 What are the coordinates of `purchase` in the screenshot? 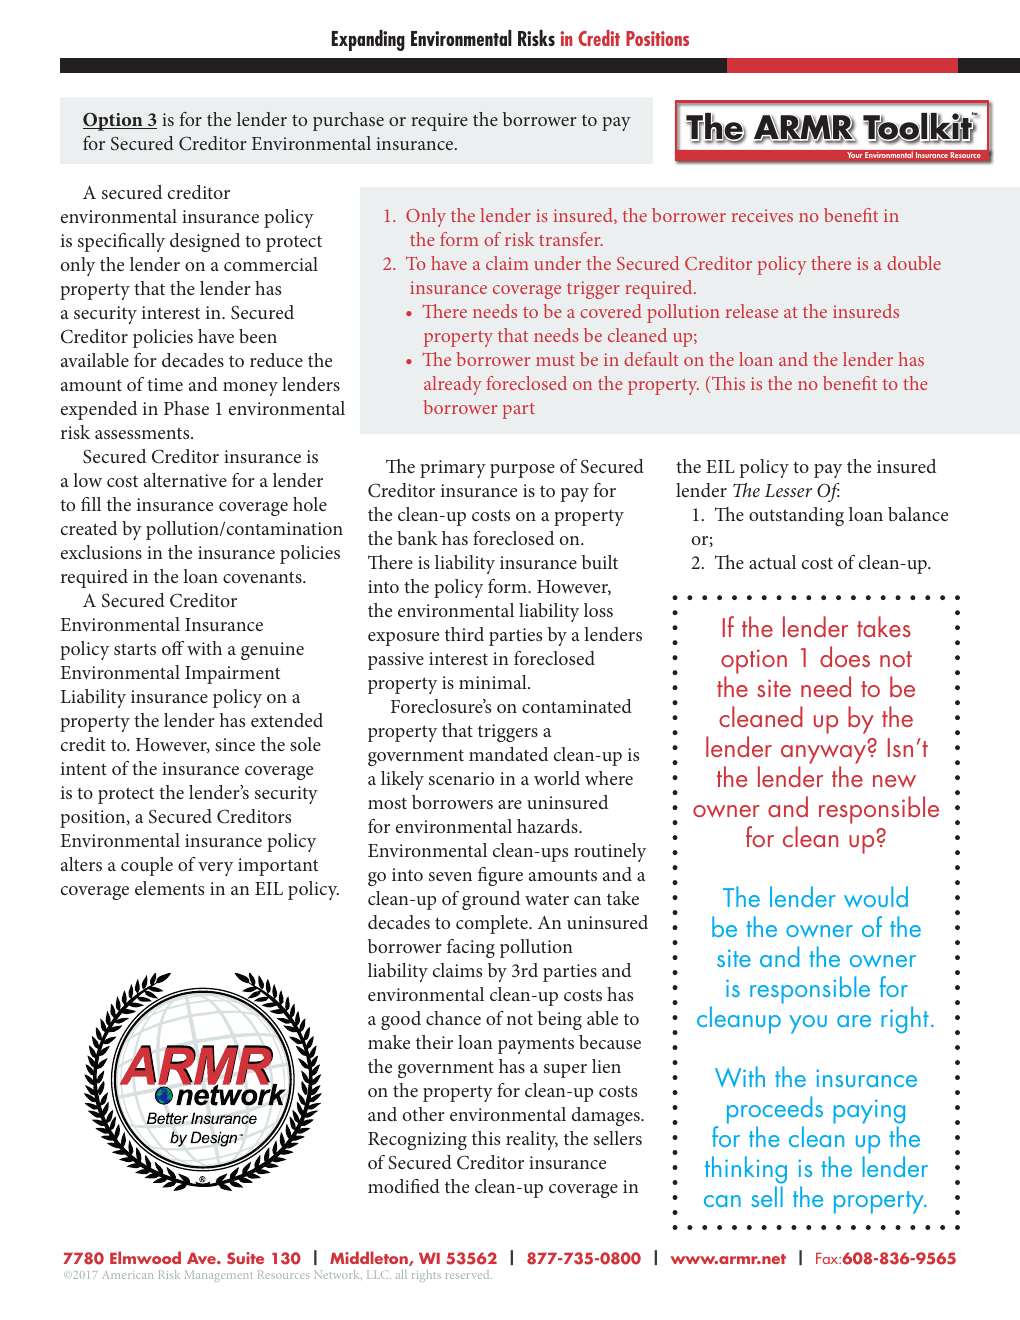 It's located at (348, 121).
